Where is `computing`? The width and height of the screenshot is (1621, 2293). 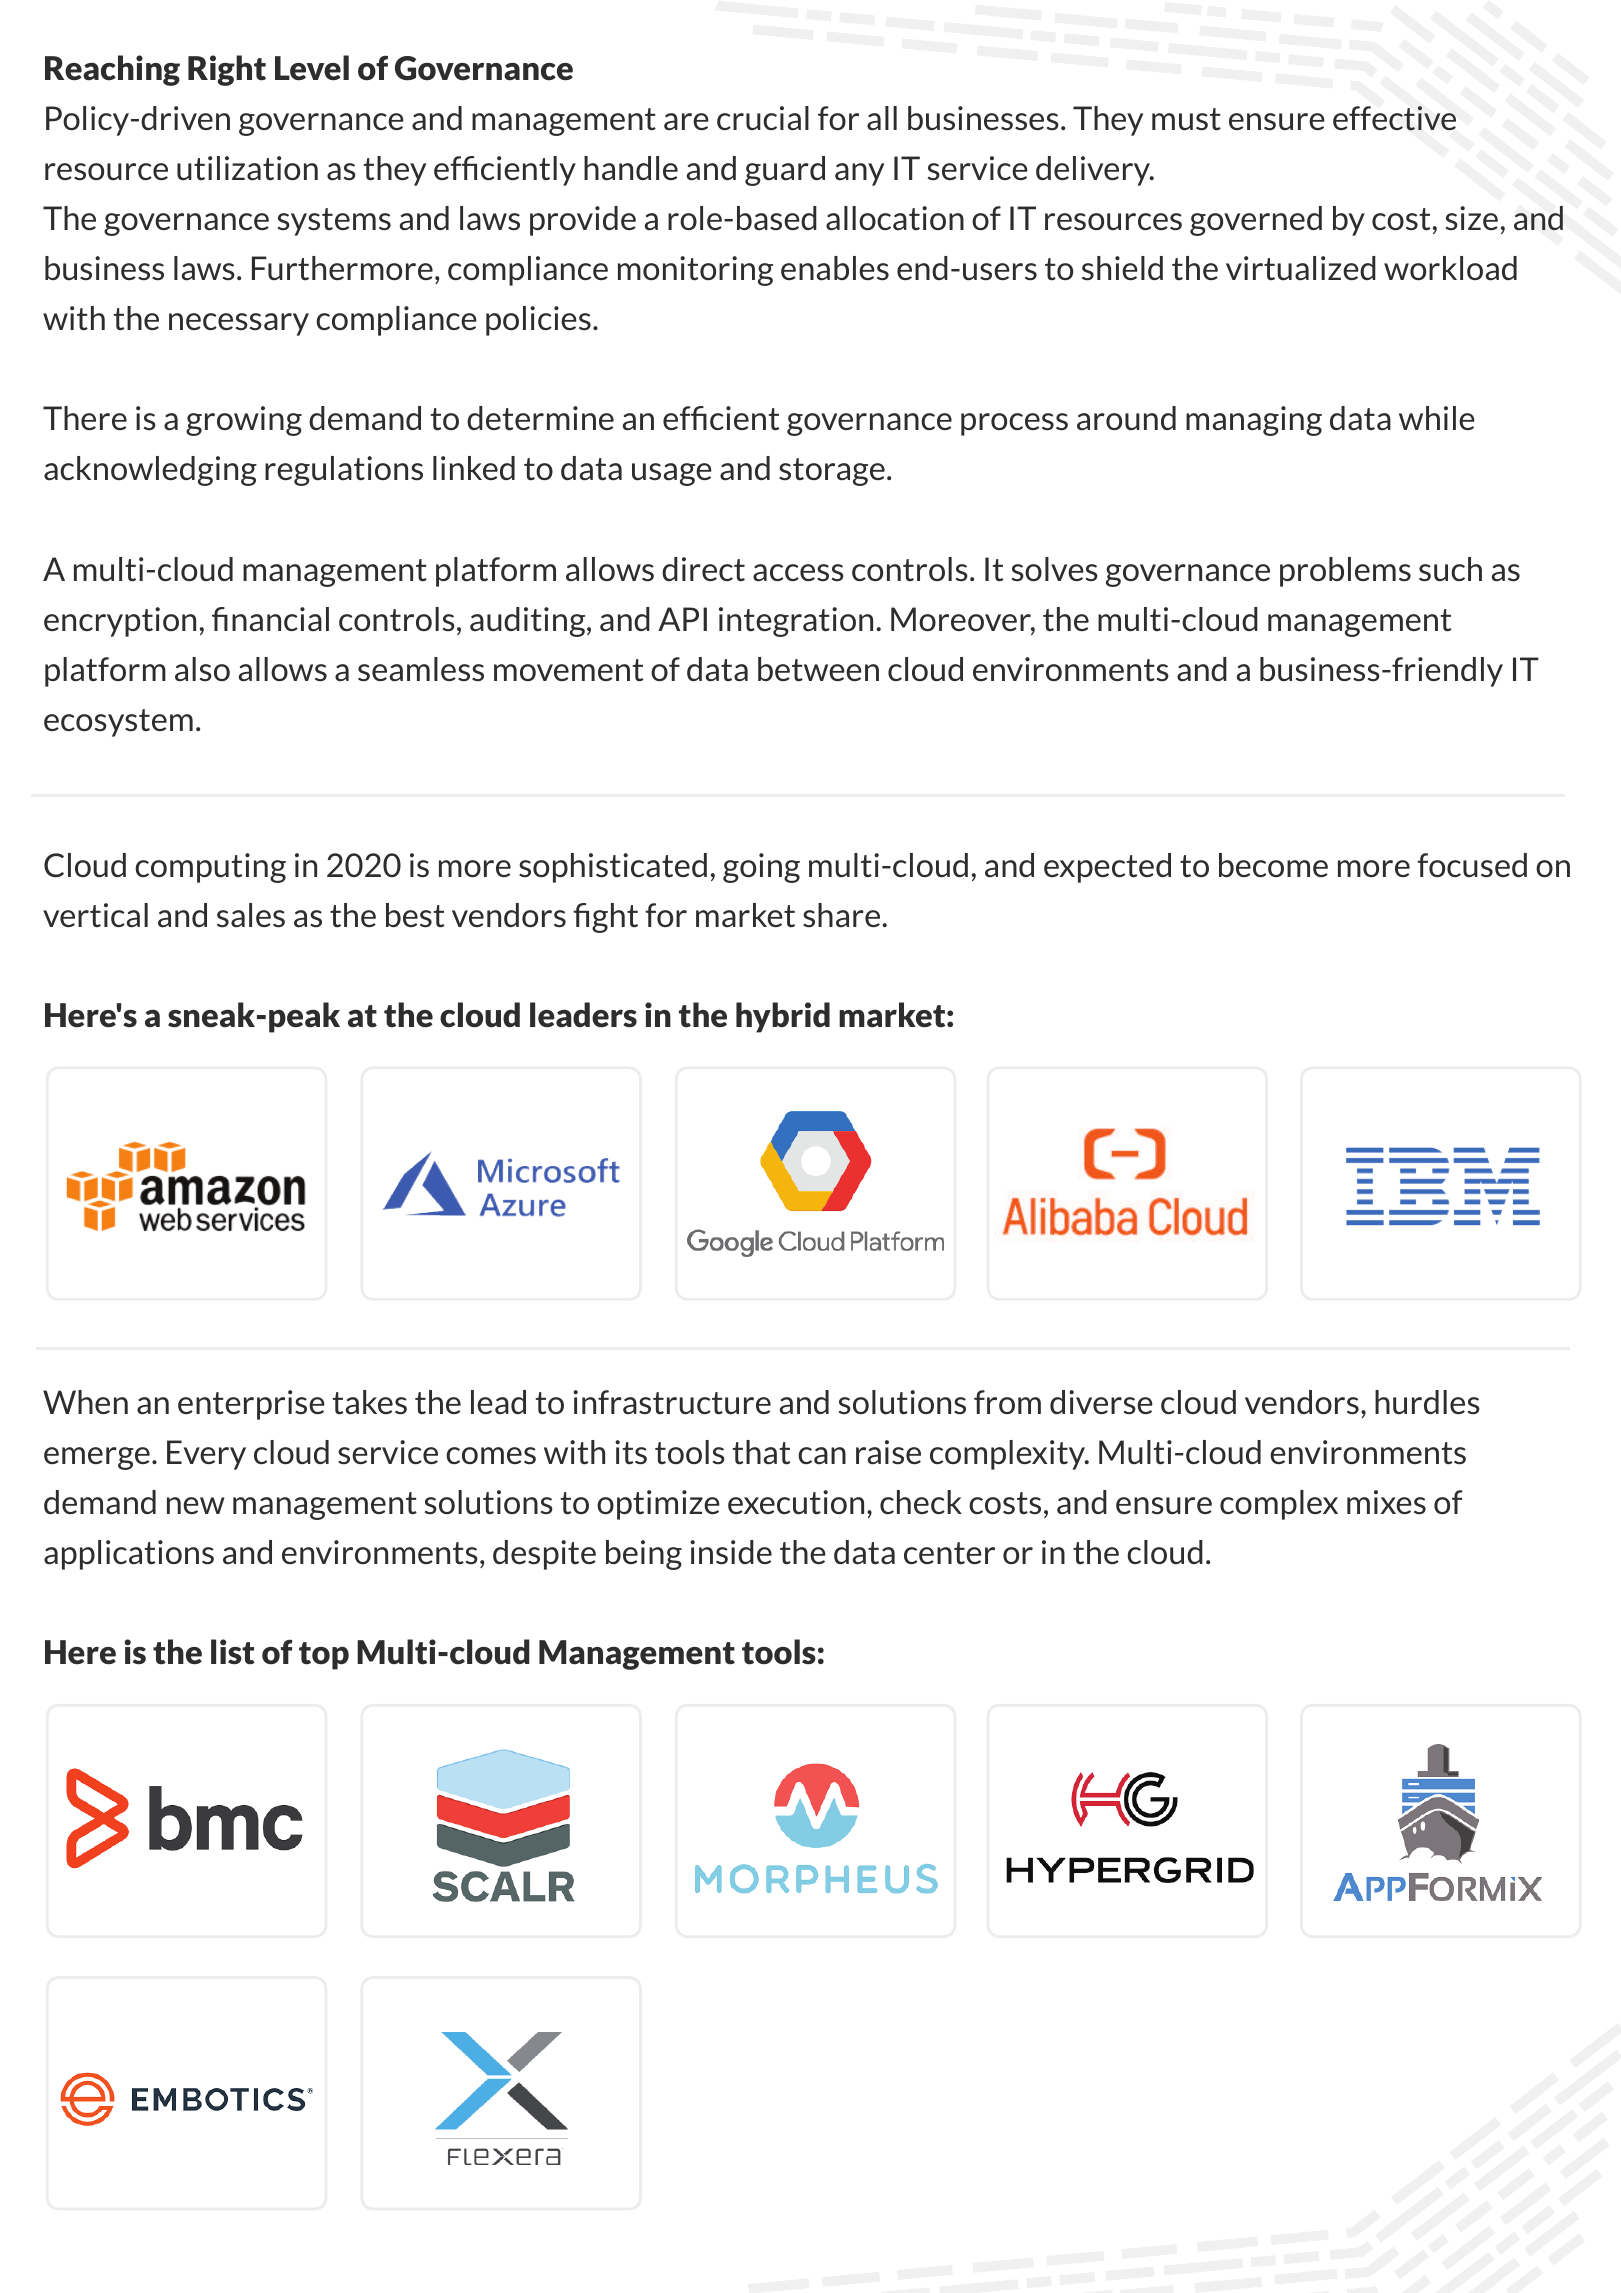 computing is located at coordinates (210, 868).
